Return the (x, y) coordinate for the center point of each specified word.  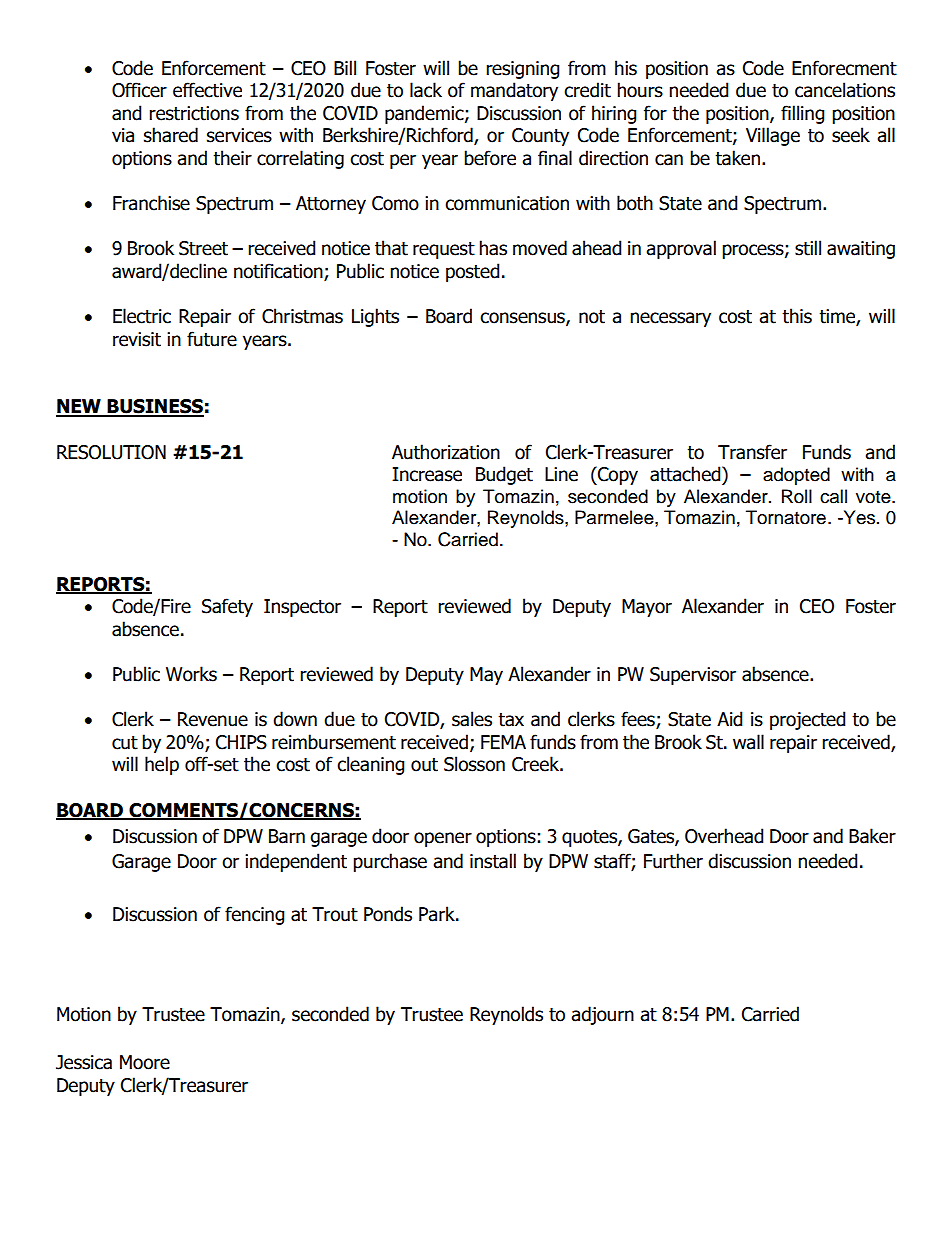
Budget (504, 475)
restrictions (194, 113)
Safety (227, 607)
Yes (859, 517)
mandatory (514, 91)
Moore (145, 1062)
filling (803, 114)
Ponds (388, 914)
